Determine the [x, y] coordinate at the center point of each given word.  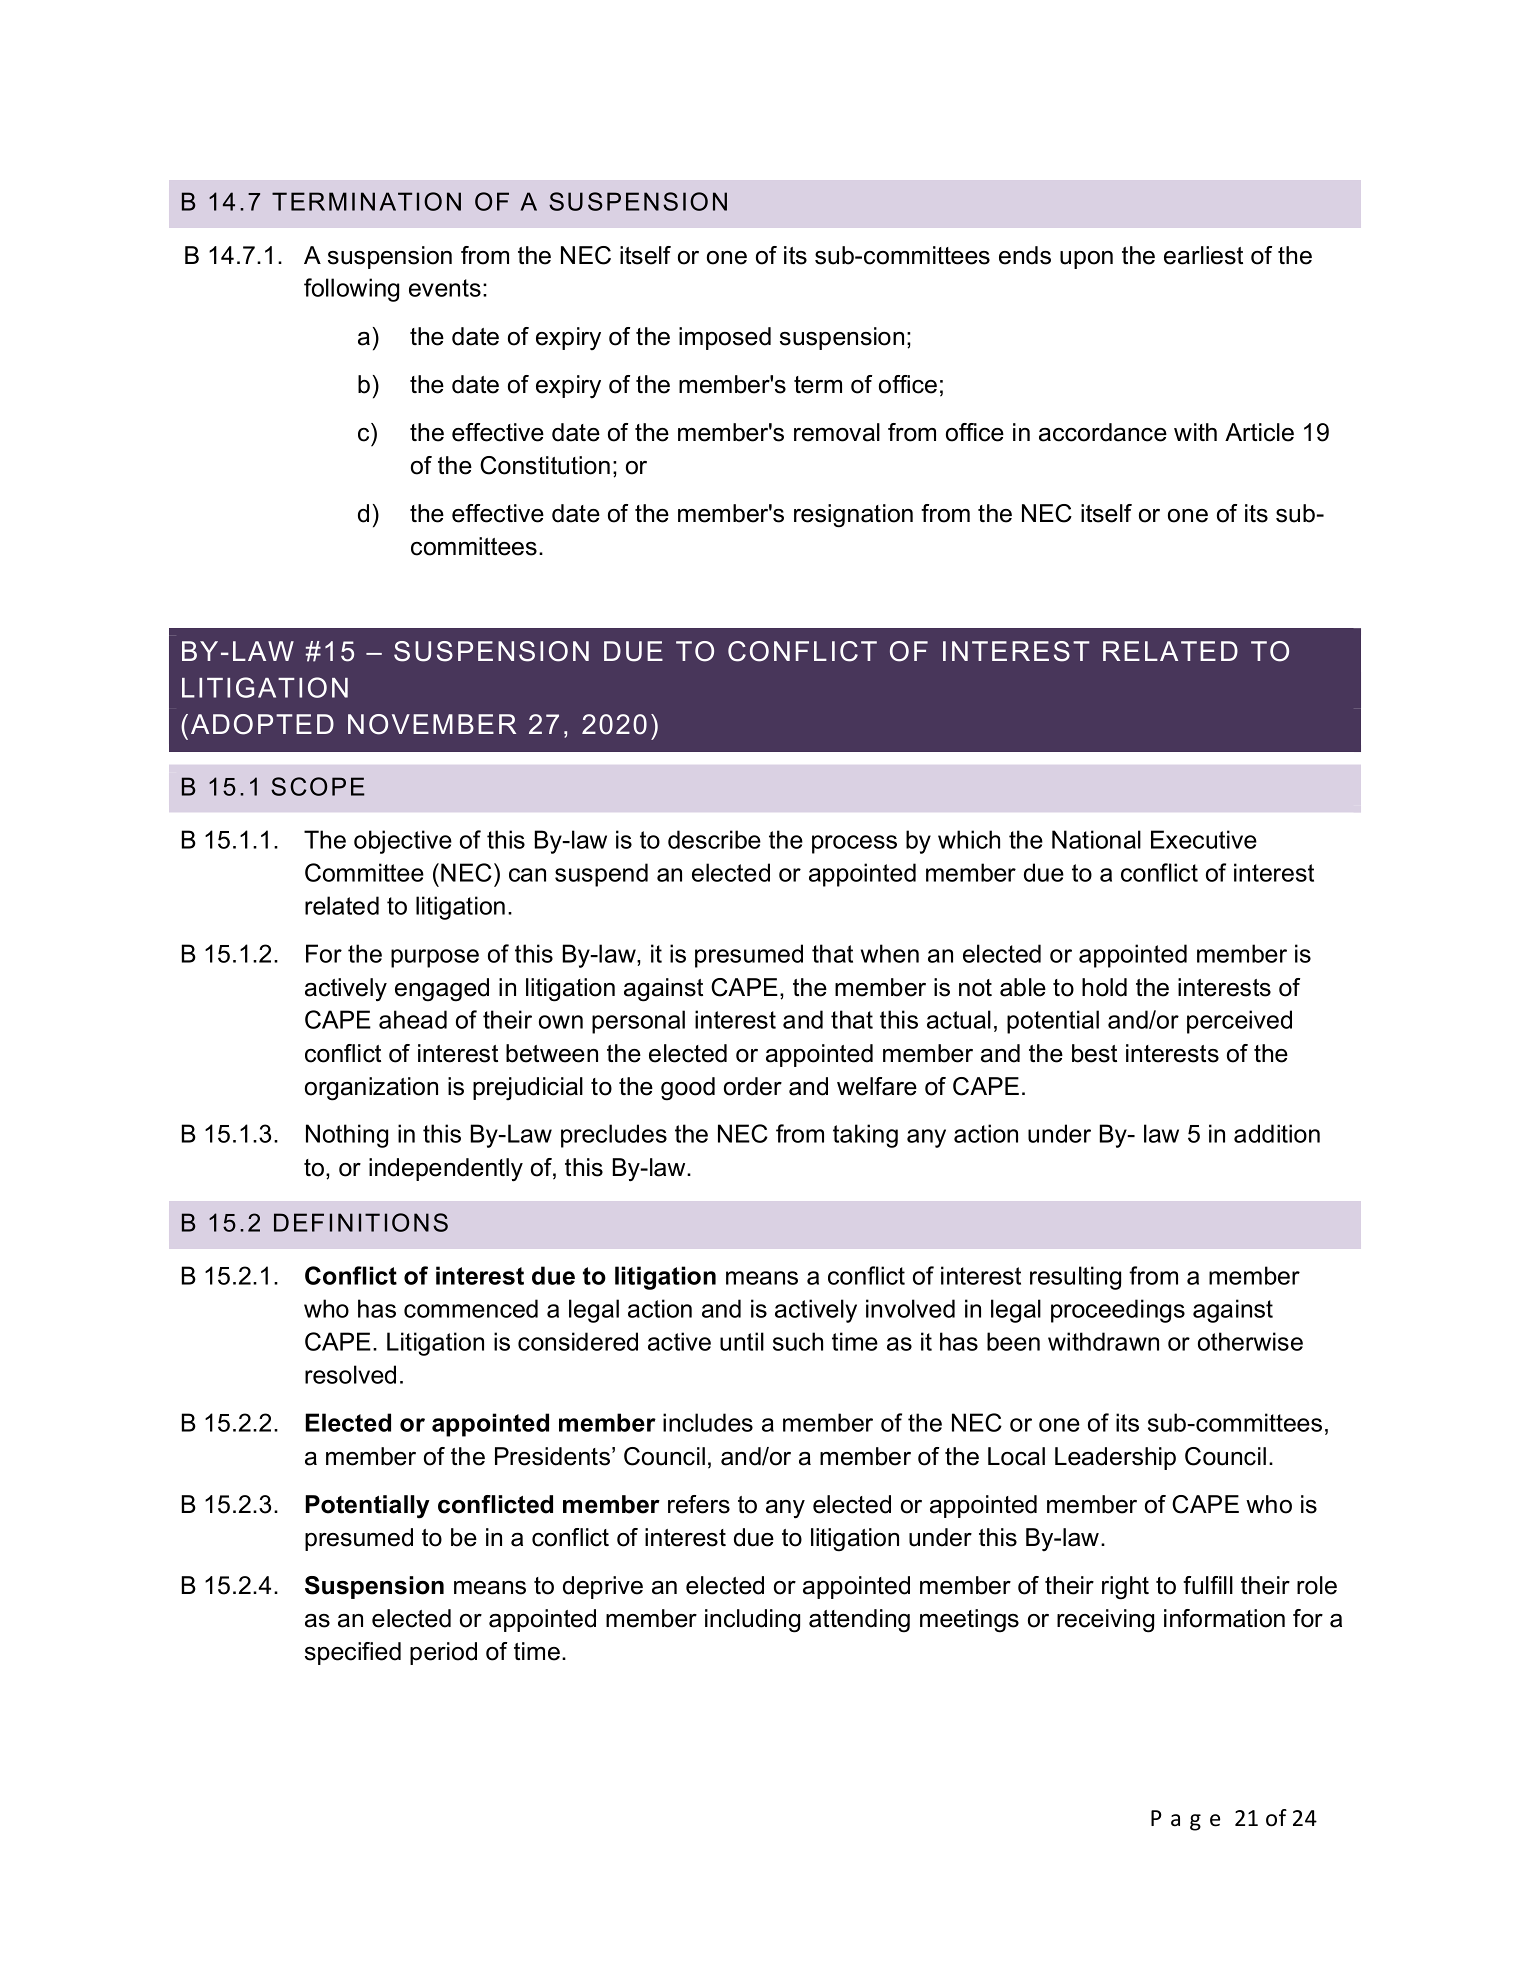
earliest [1203, 255]
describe [714, 839]
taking [865, 1136]
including [752, 1621]
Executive [1204, 839]
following [351, 290]
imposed [725, 338]
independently [446, 1170]
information [1224, 1618]
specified [353, 1653]
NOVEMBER [432, 724]
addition [1277, 1133]
